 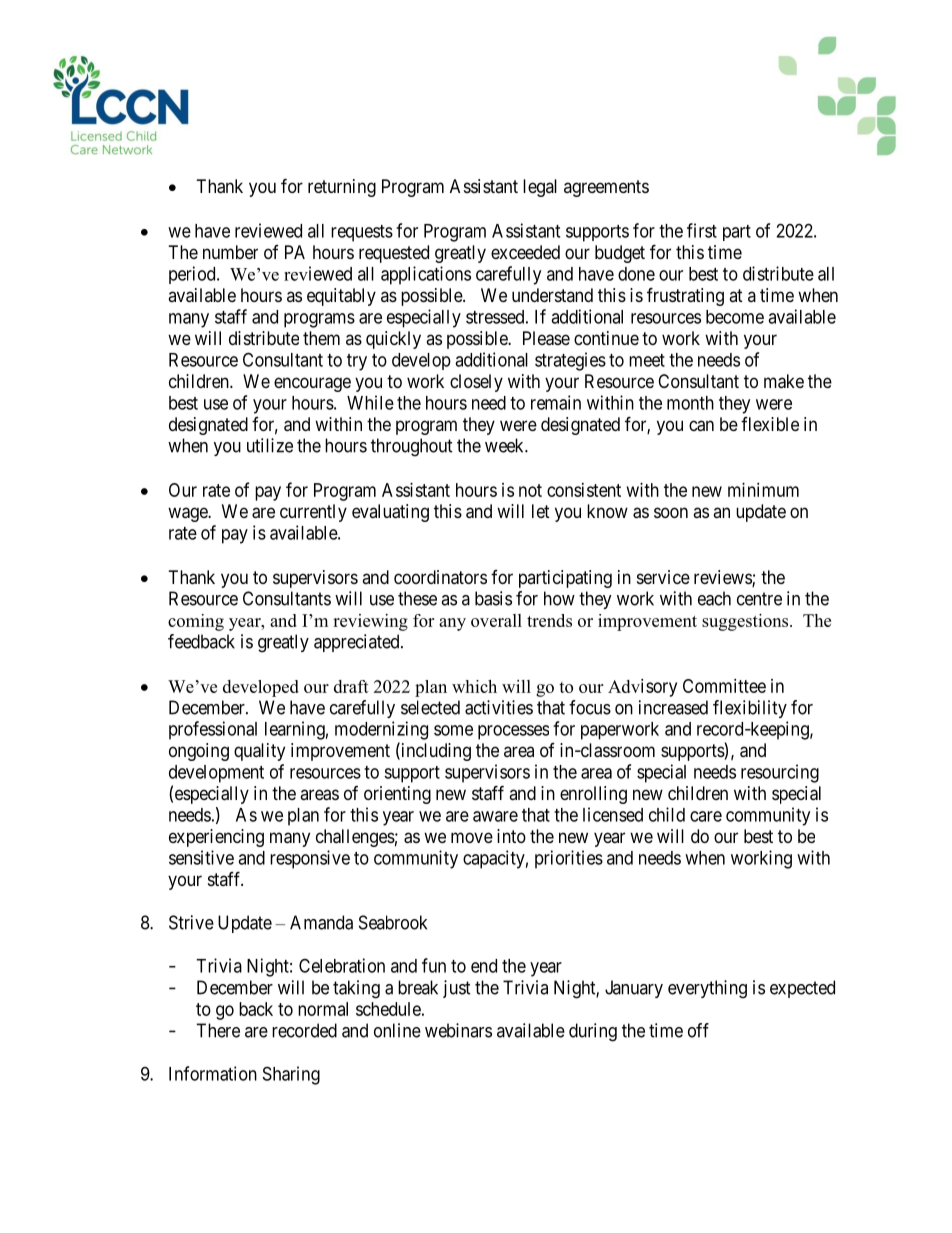 I want to click on legal, so click(x=540, y=188).
